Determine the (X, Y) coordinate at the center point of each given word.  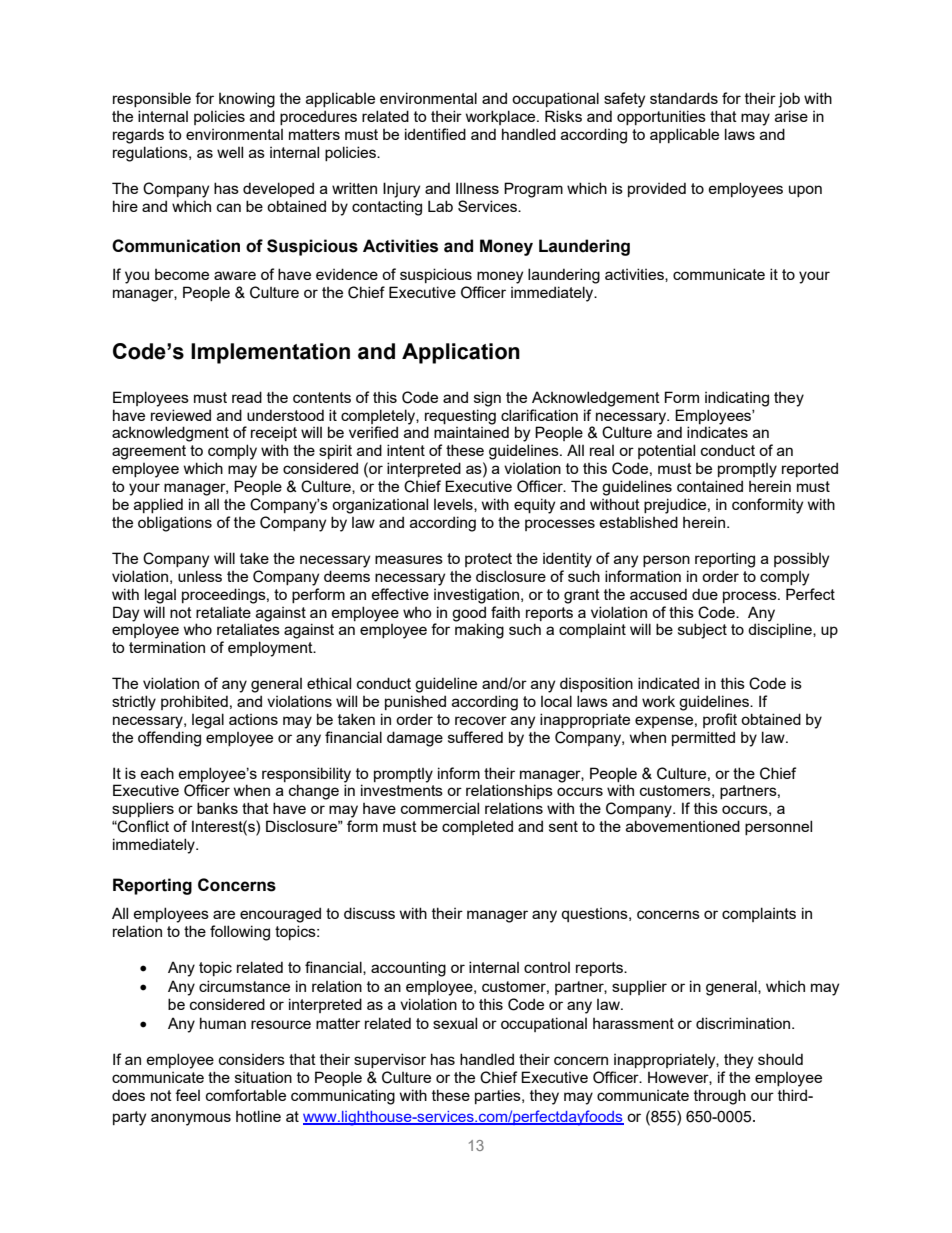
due (705, 594)
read (247, 397)
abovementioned (683, 826)
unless (200, 576)
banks (217, 808)
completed (477, 827)
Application (461, 353)
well (230, 152)
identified (435, 134)
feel (187, 1095)
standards (684, 98)
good (469, 614)
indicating (737, 399)
